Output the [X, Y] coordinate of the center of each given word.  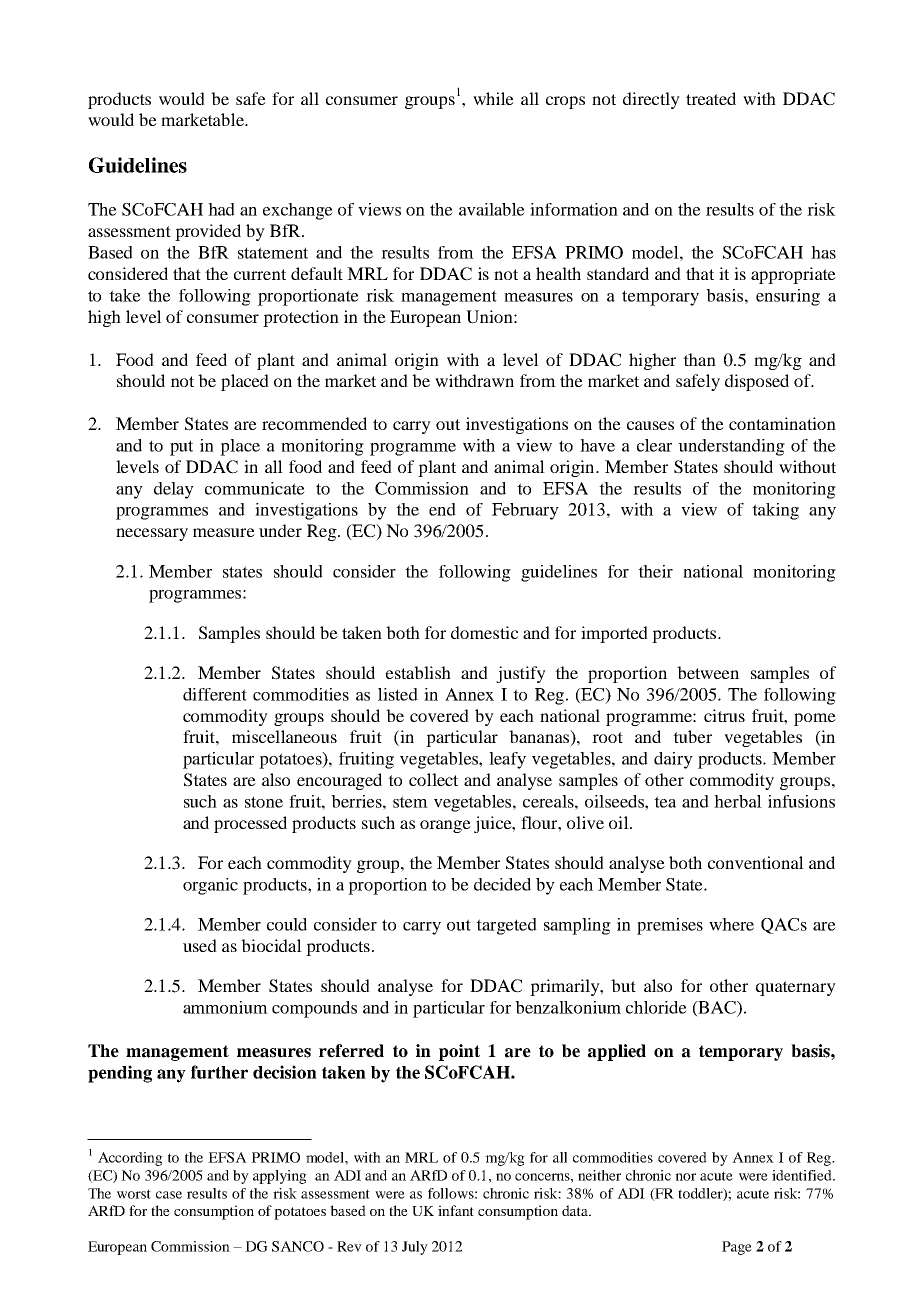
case [169, 1195]
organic [210, 886]
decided [502, 884]
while [493, 98]
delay [174, 490]
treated [711, 98]
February [525, 511]
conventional [756, 862]
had [221, 209]
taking [775, 511]
